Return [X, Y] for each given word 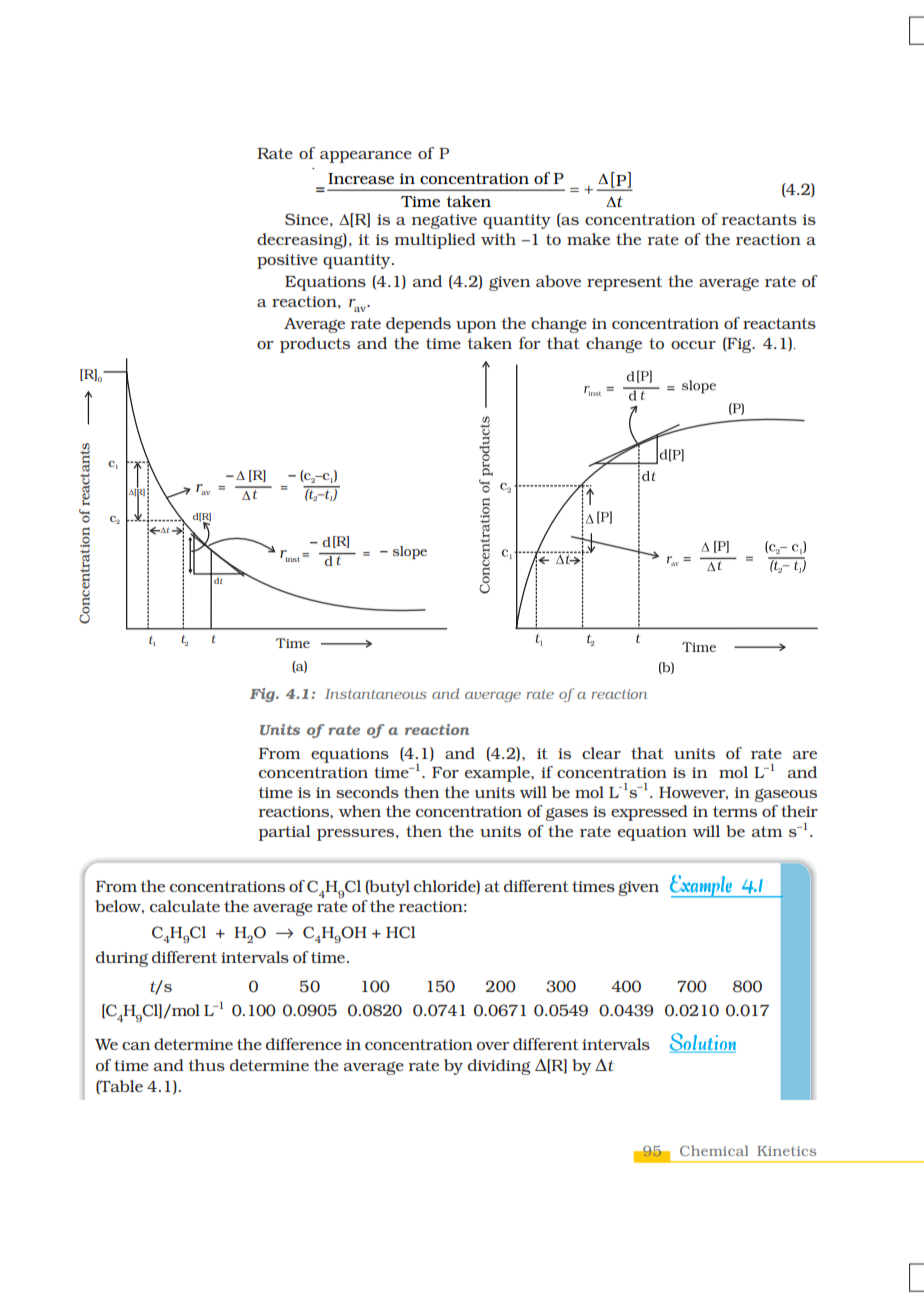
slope [410, 552]
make [588, 239]
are [805, 755]
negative [444, 221]
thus [206, 1065]
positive [287, 261]
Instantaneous [375, 694]
